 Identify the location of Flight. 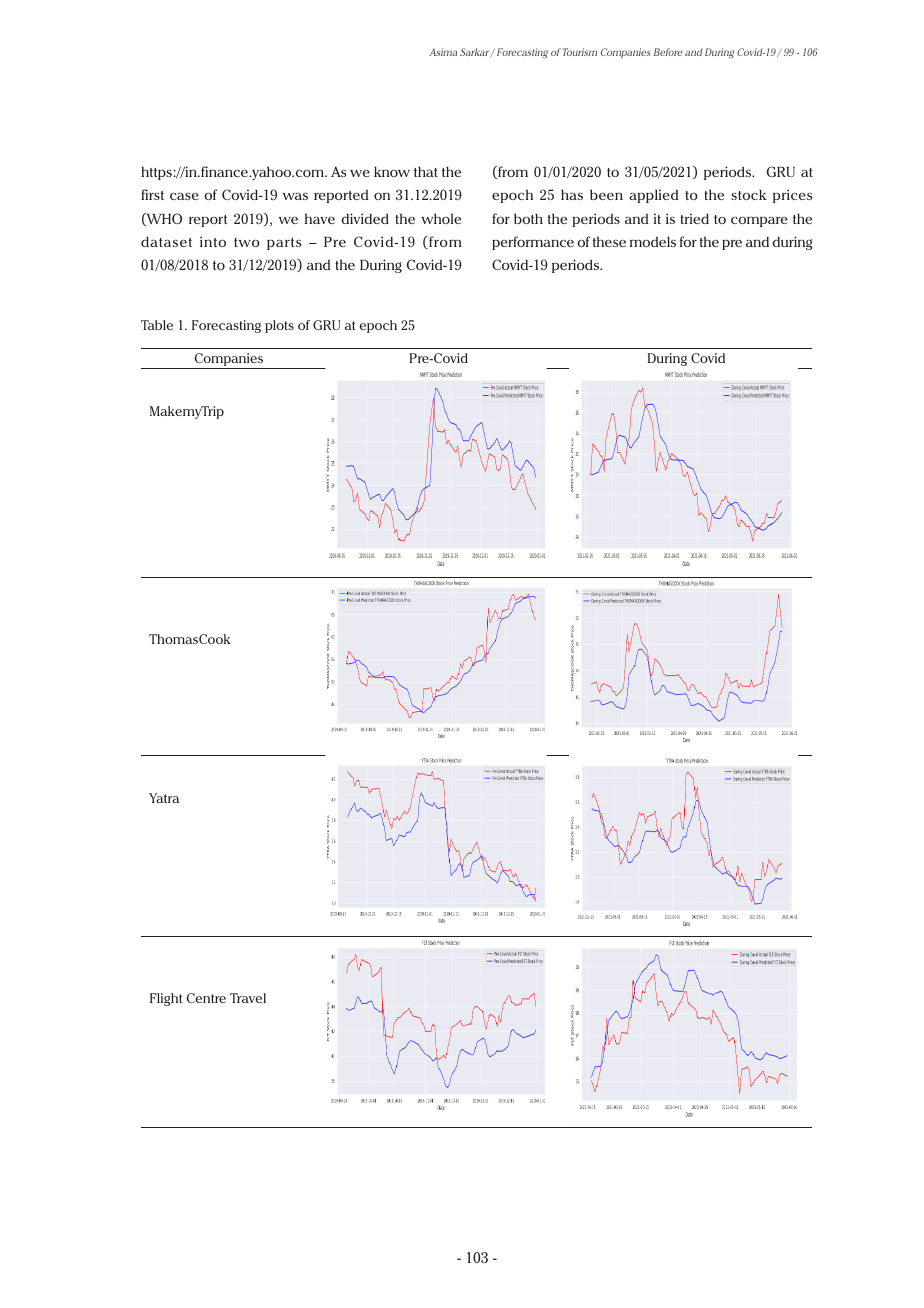
(166, 999).
